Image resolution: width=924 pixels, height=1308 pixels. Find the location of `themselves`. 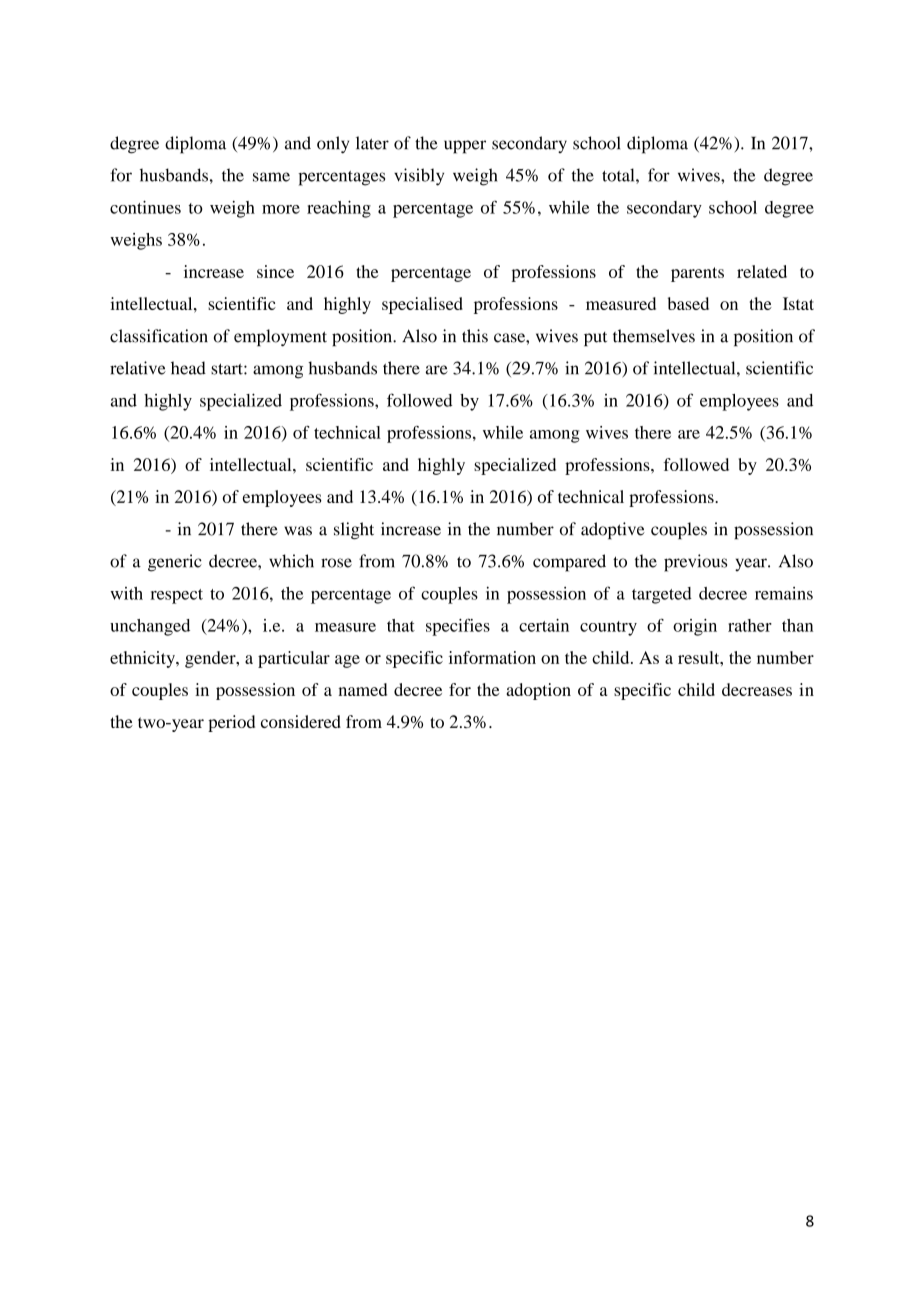

themselves is located at coordinates (654, 336).
